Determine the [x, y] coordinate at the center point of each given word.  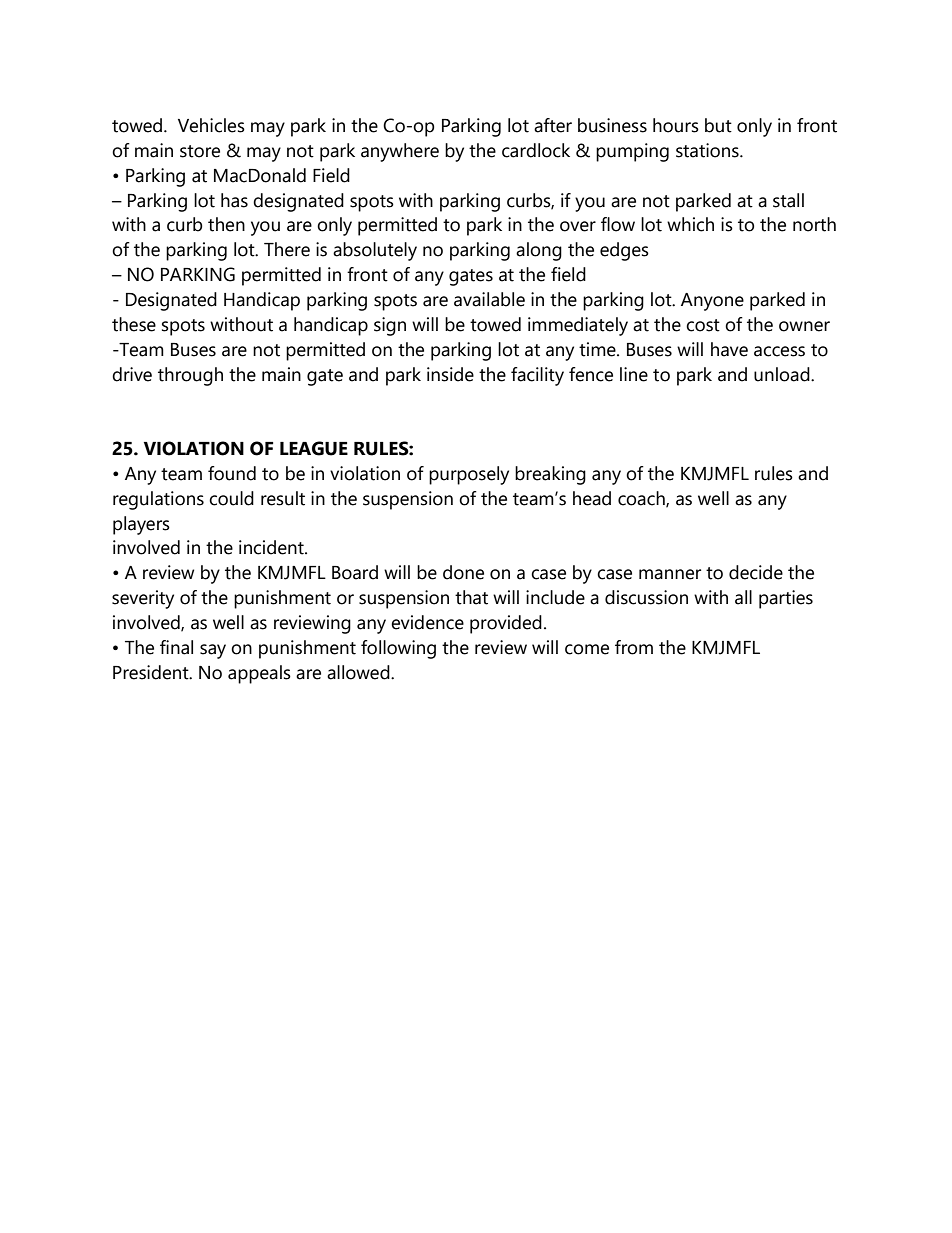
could [231, 498]
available [489, 299]
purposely [469, 475]
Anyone [712, 302]
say [213, 651]
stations [708, 150]
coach [642, 499]
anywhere [400, 152]
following [398, 649]
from [634, 647]
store [200, 151]
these [134, 324]
